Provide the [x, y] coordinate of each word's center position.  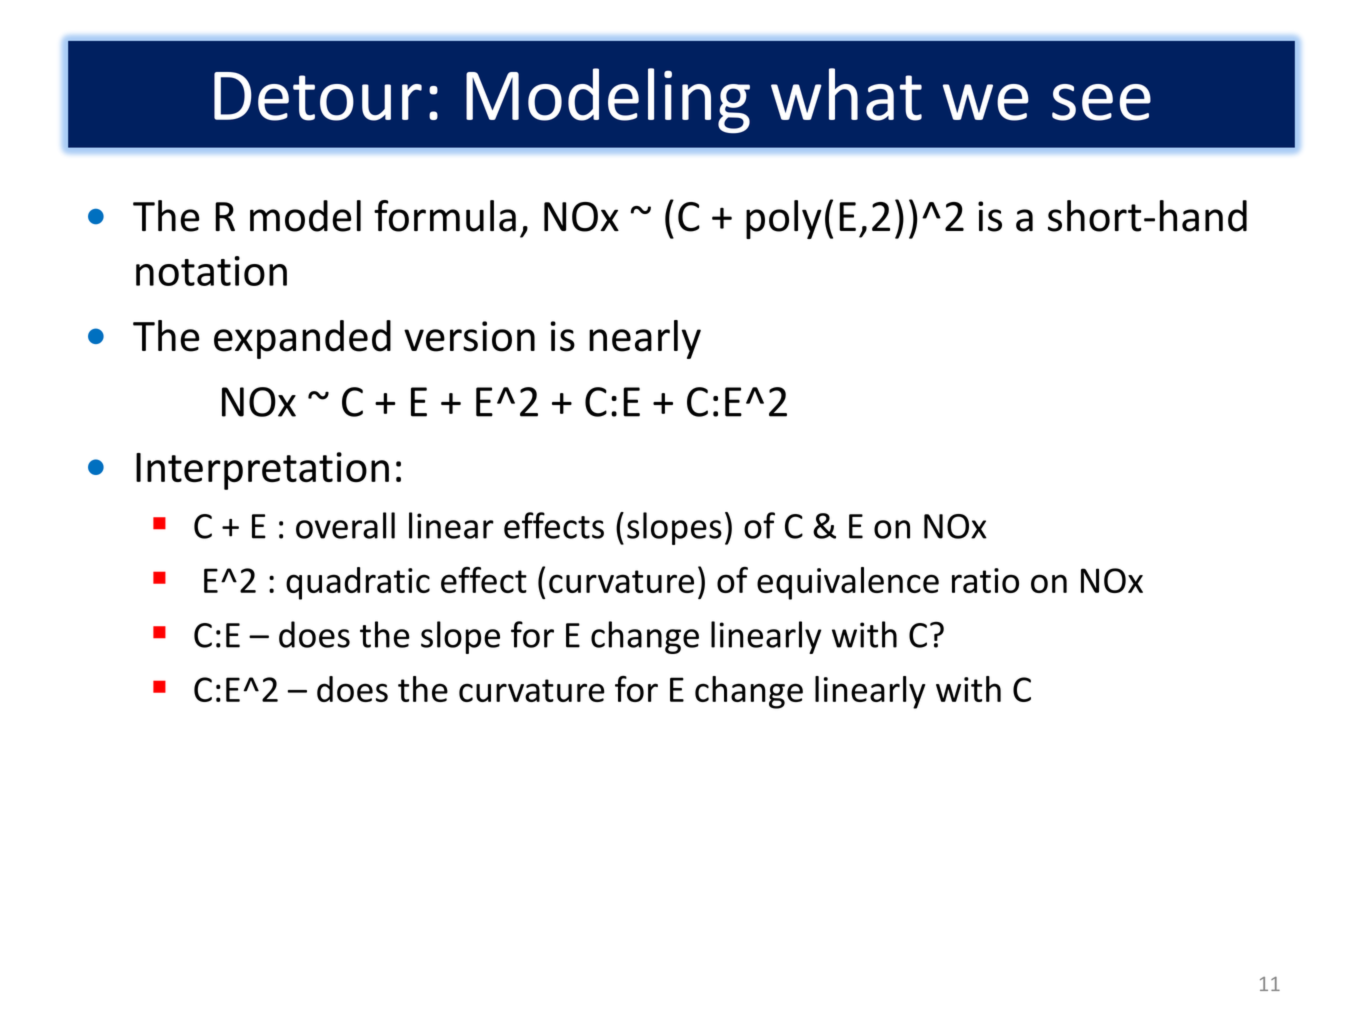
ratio [985, 580]
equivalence [848, 583]
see [1101, 102]
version [469, 336]
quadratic [358, 583]
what [846, 94]
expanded [302, 339]
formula [445, 216]
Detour [318, 96]
